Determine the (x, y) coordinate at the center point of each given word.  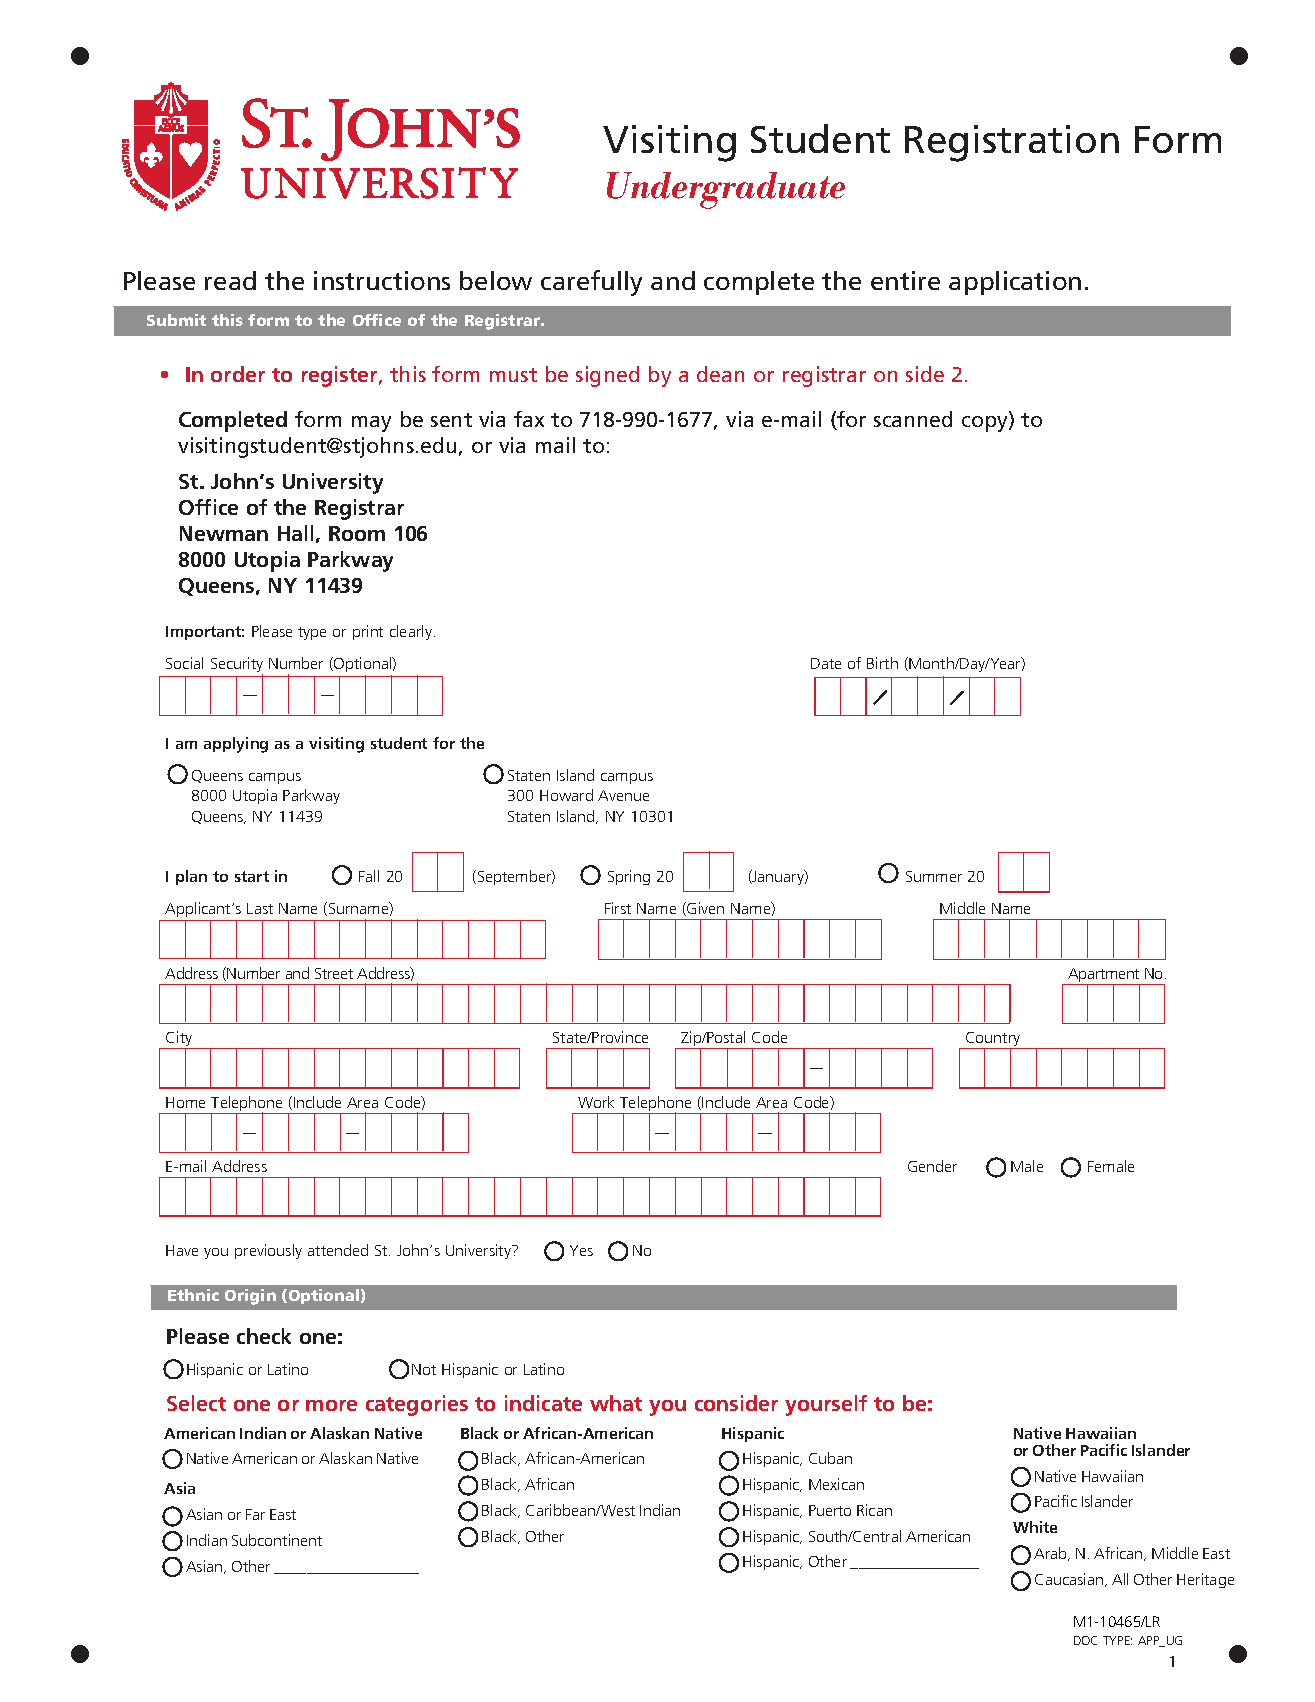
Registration (1012, 143)
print (368, 632)
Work (596, 1102)
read (230, 280)
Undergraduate (726, 190)
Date (826, 663)
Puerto (830, 1510)
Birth (882, 663)
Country (993, 1041)
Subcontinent (277, 1540)
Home (185, 1102)
